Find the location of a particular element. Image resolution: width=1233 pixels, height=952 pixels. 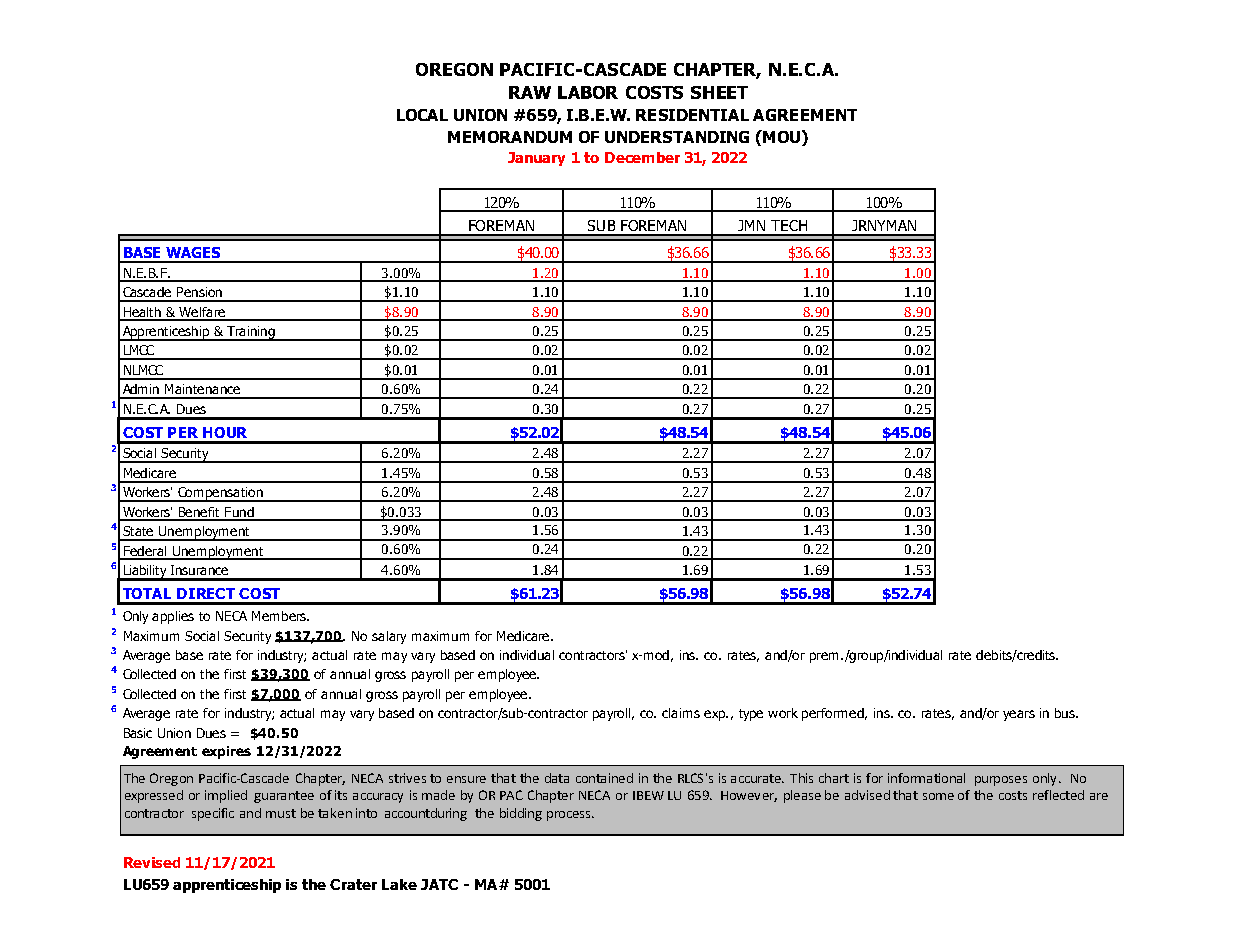

LOCAL is located at coordinates (422, 115).
